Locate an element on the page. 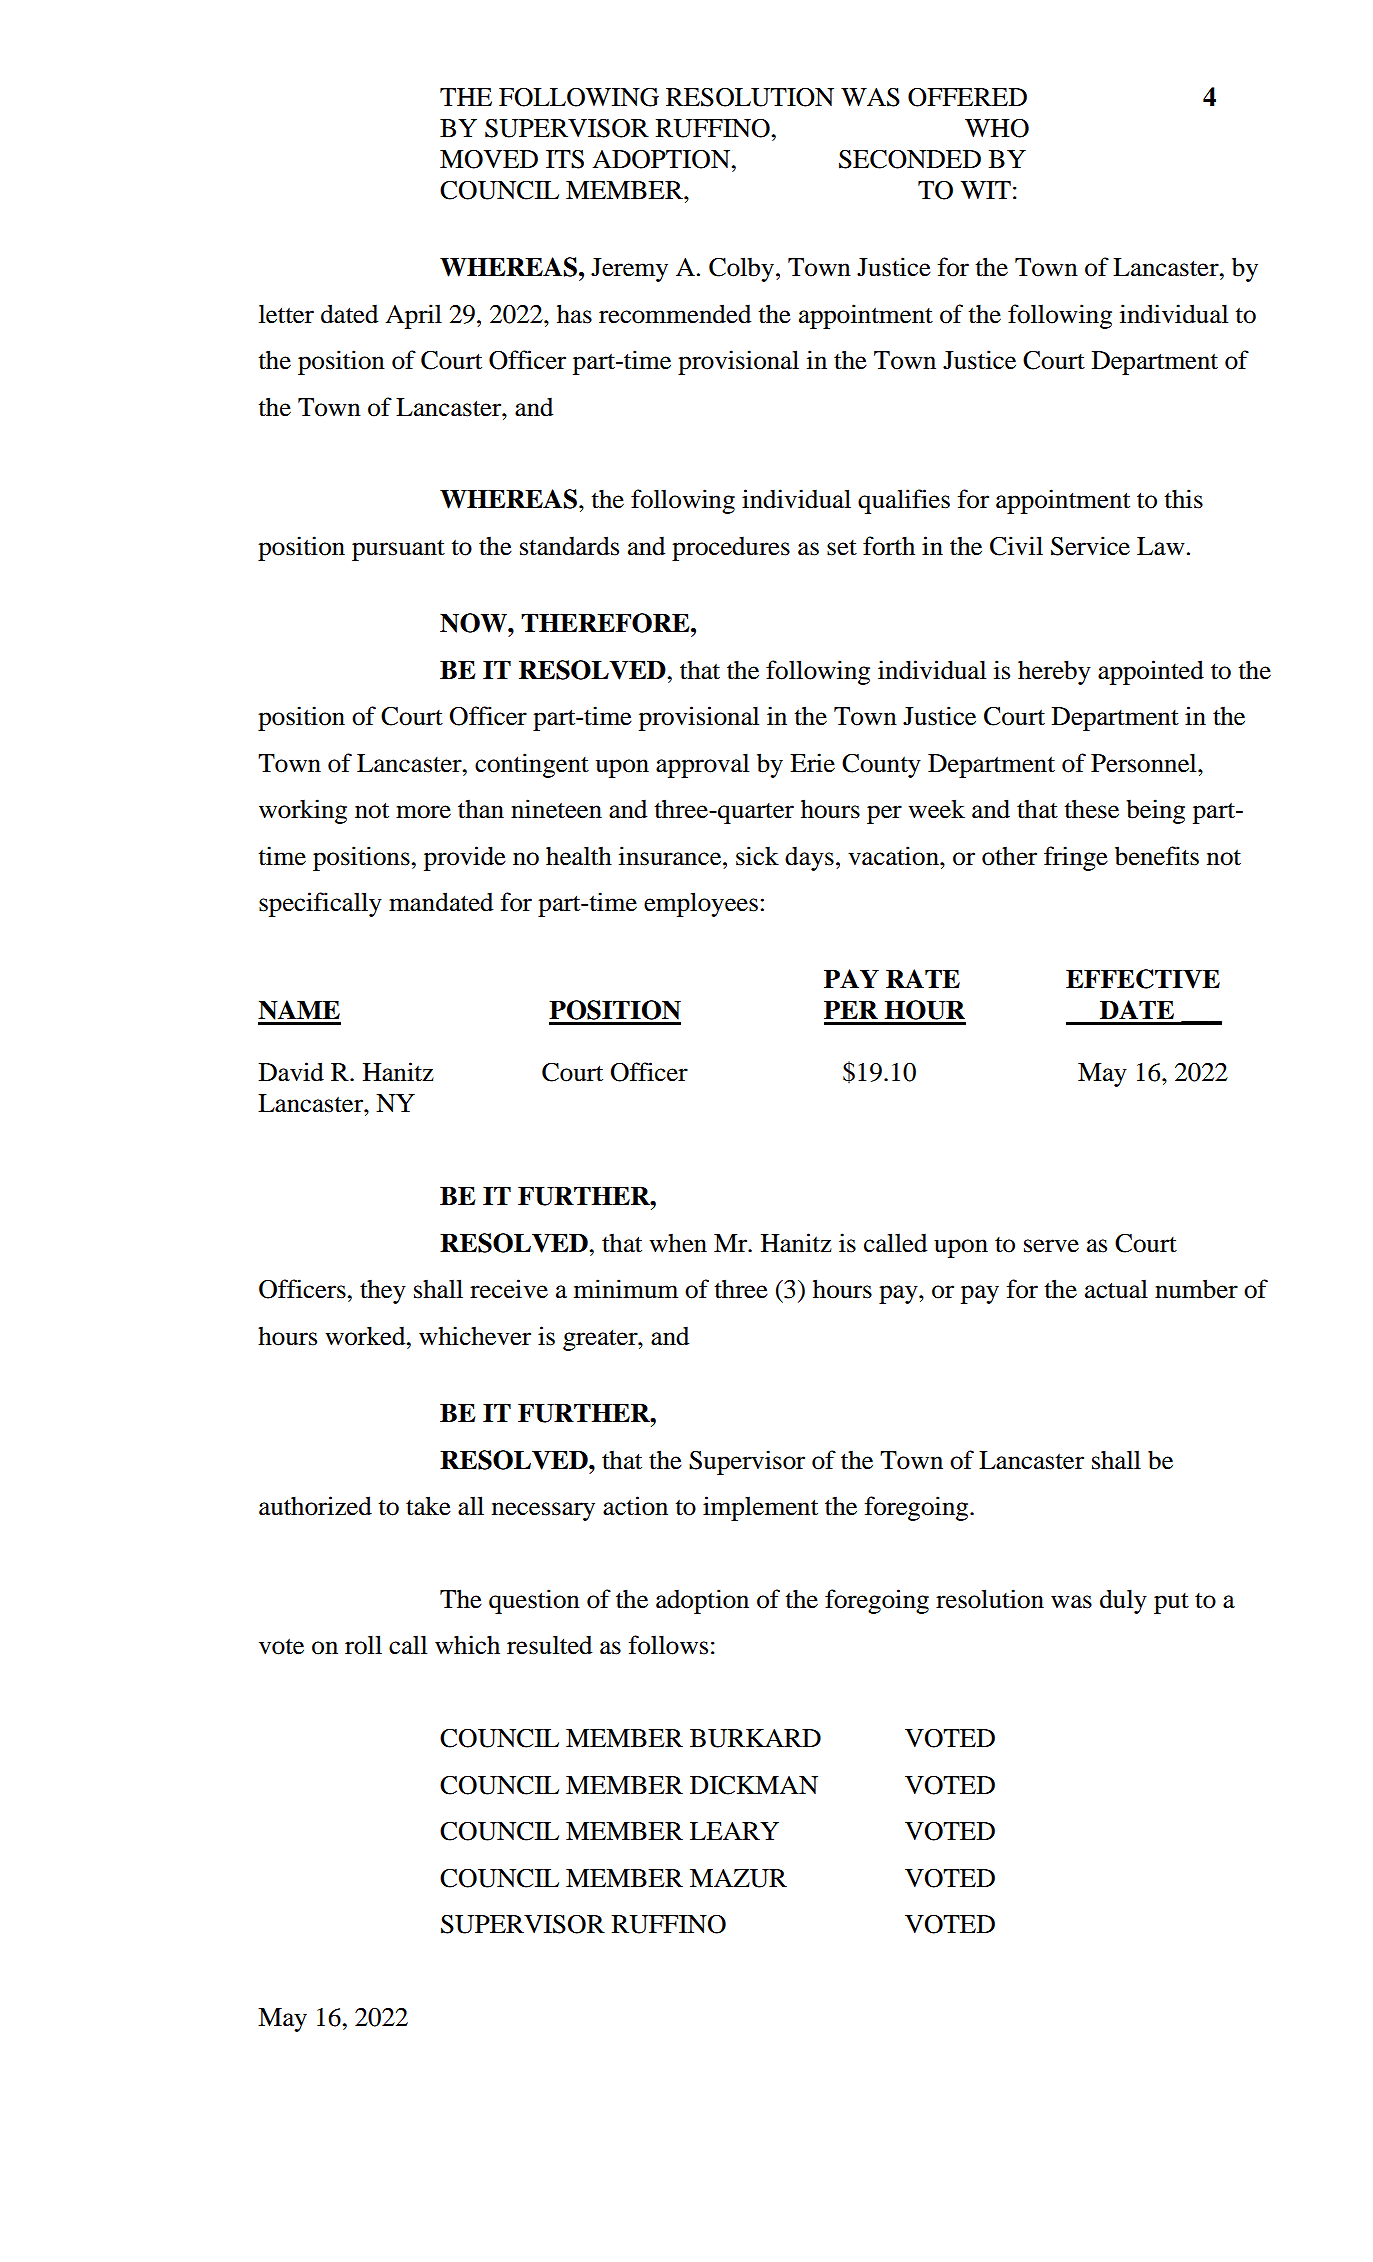 The height and width of the image is (2262, 1373). Colby is located at coordinates (741, 269).
